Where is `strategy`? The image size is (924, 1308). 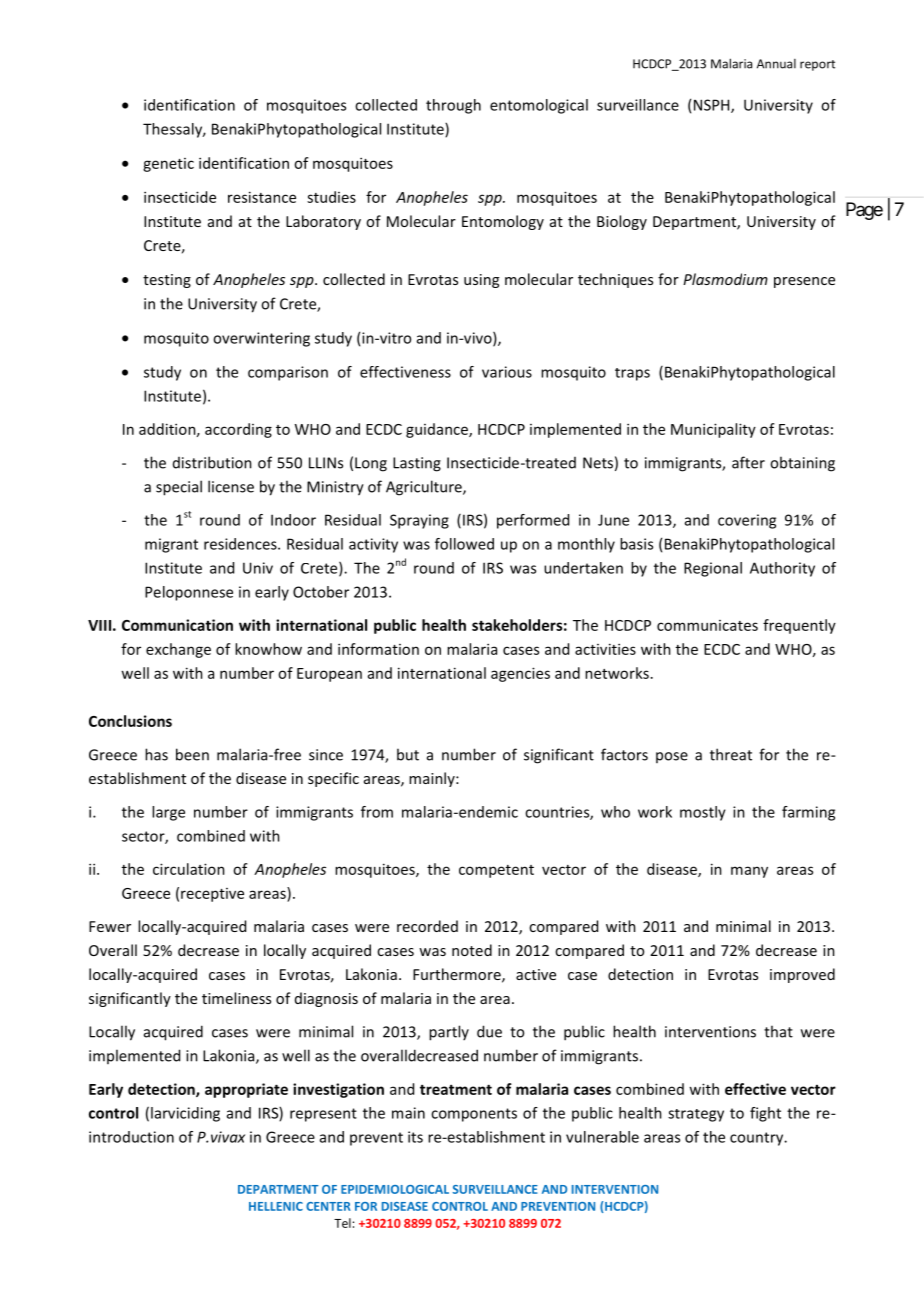
strategy is located at coordinates (696, 1115).
